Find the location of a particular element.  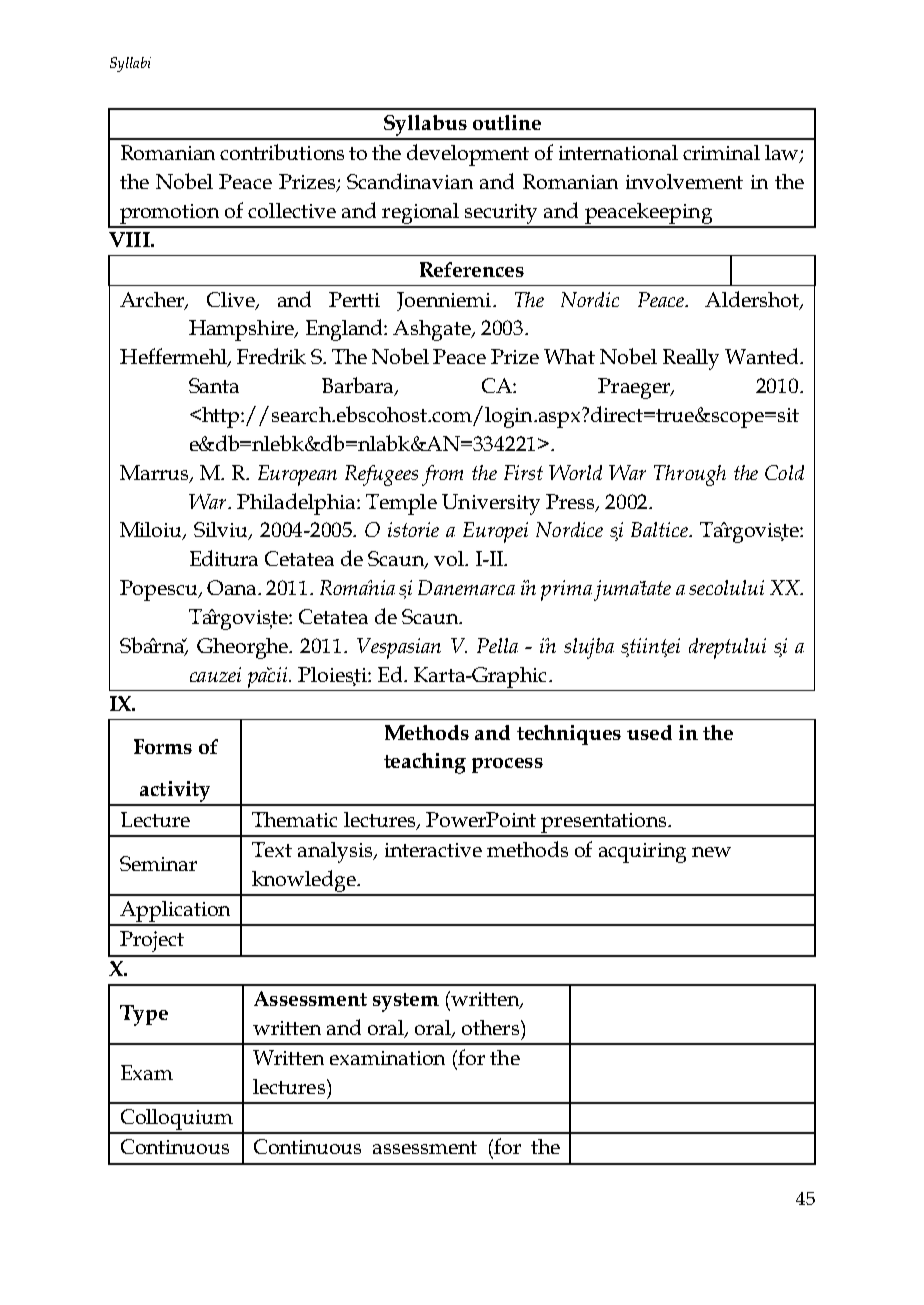

outline is located at coordinates (507, 122).
